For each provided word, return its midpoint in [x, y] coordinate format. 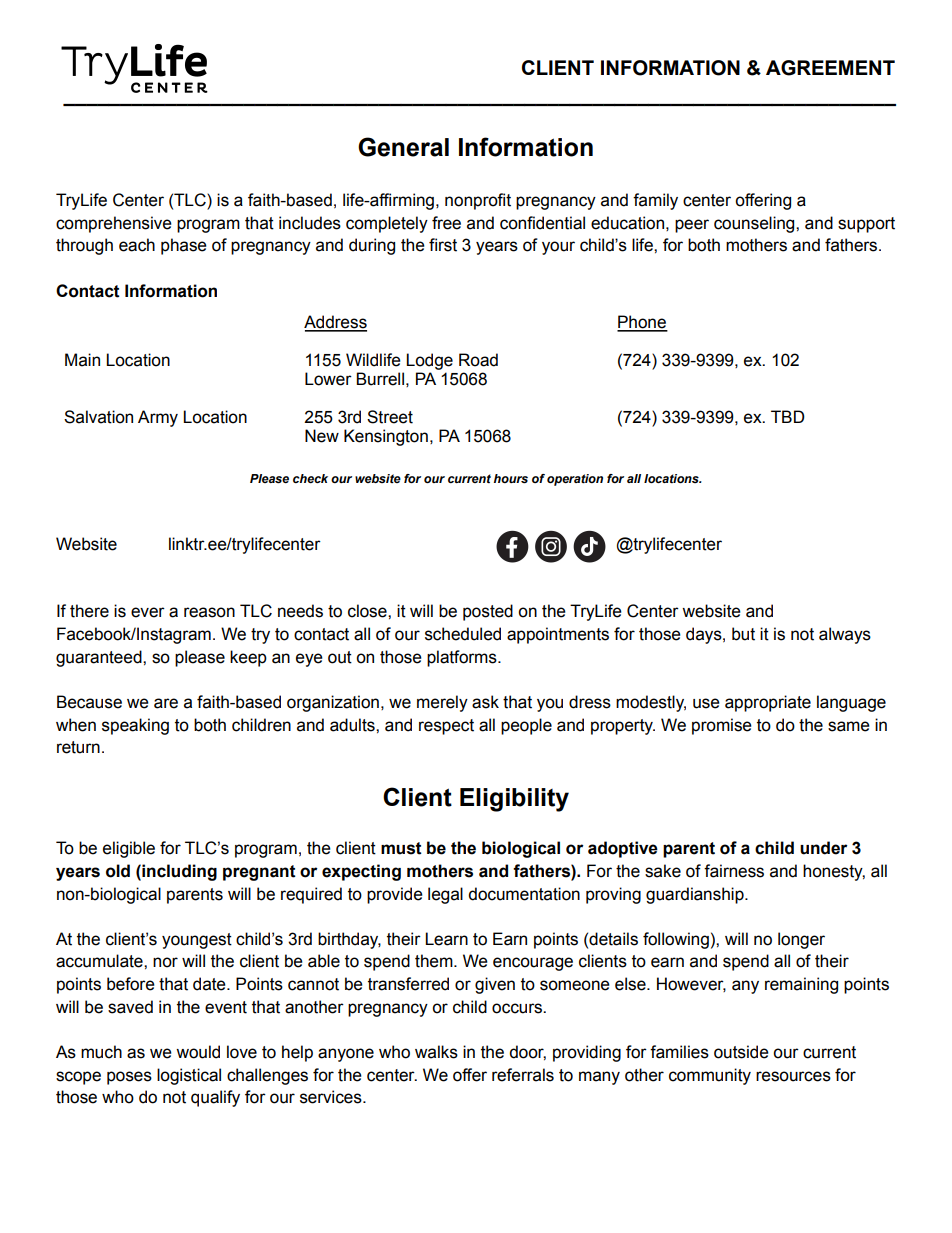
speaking [135, 726]
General [403, 147]
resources [793, 1076]
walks [436, 1052]
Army [158, 418]
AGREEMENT [830, 68]
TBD [788, 416]
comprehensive [114, 224]
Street [390, 417]
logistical [189, 1076]
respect [446, 727]
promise [722, 726]
